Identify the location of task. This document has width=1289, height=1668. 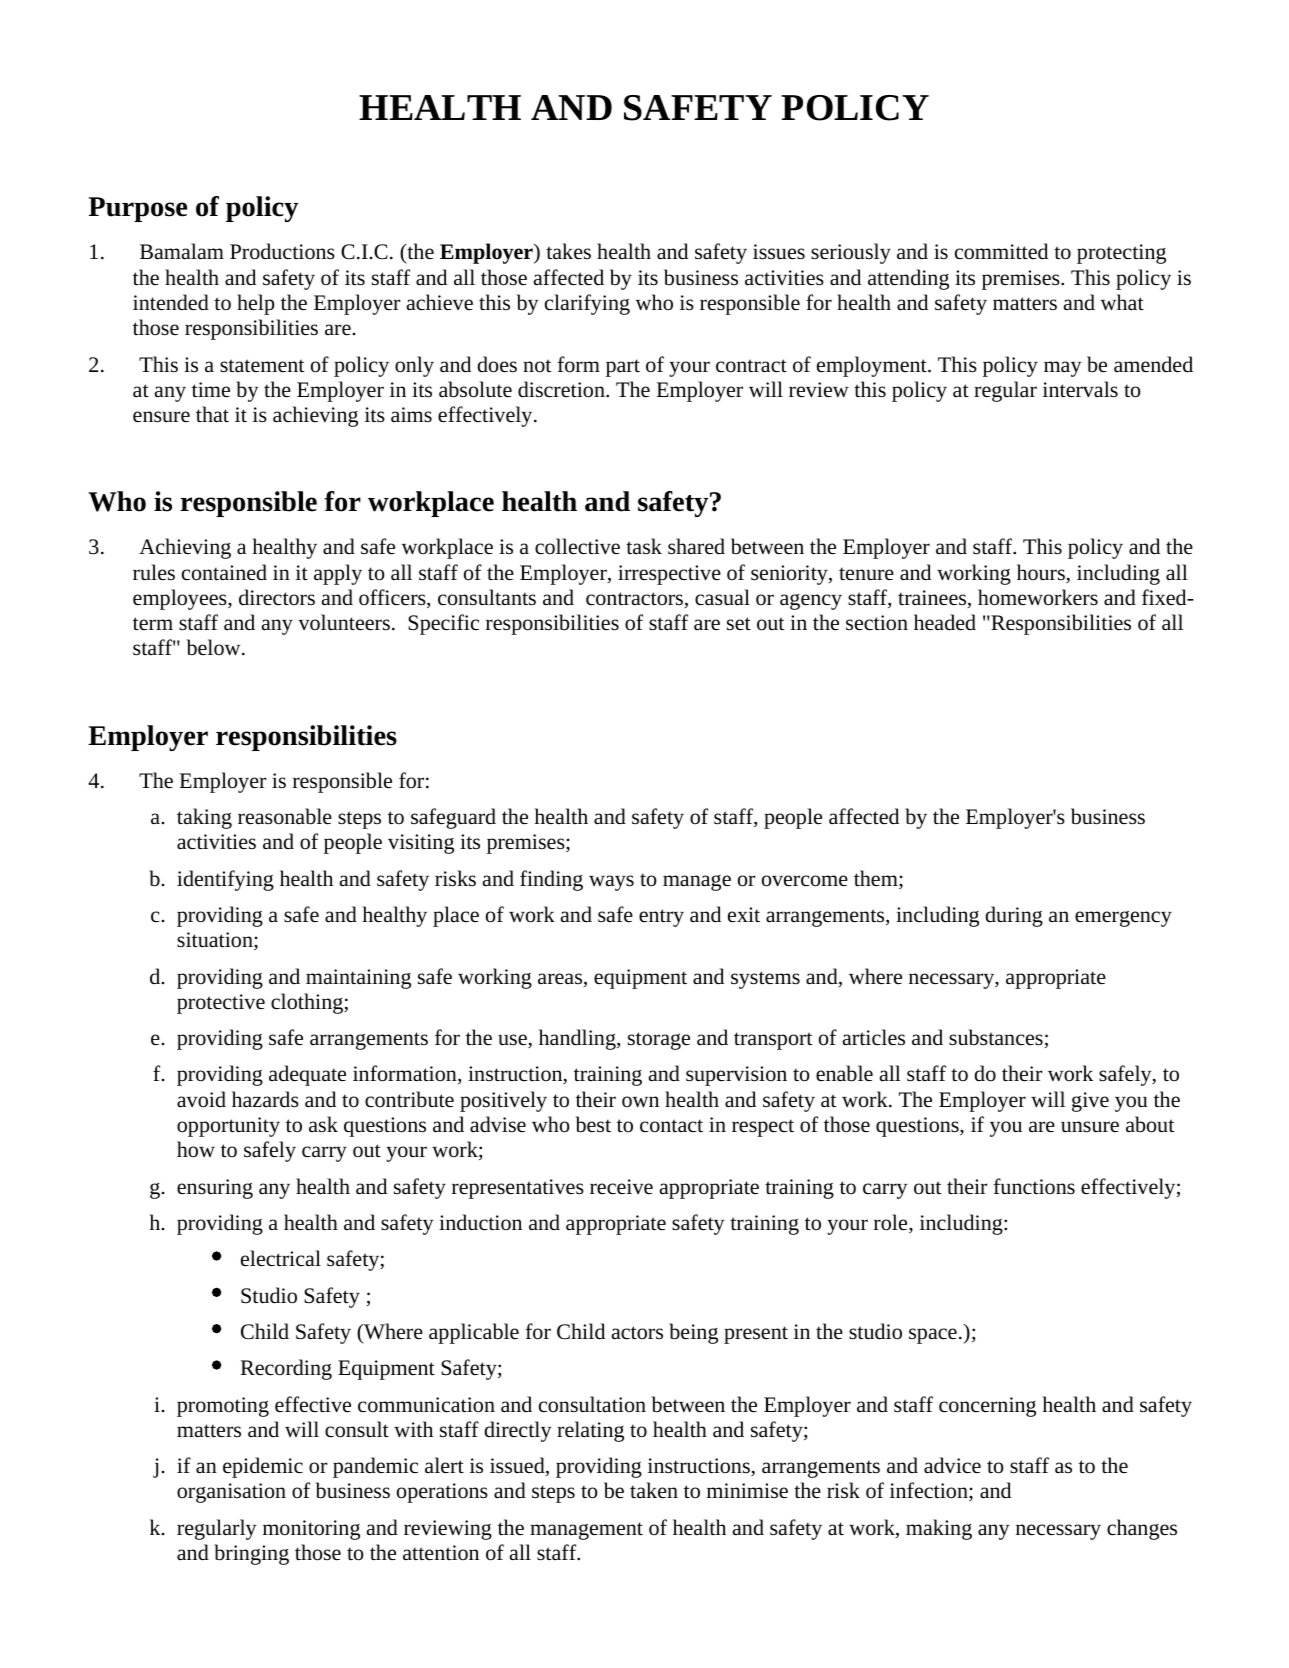
(644, 546).
